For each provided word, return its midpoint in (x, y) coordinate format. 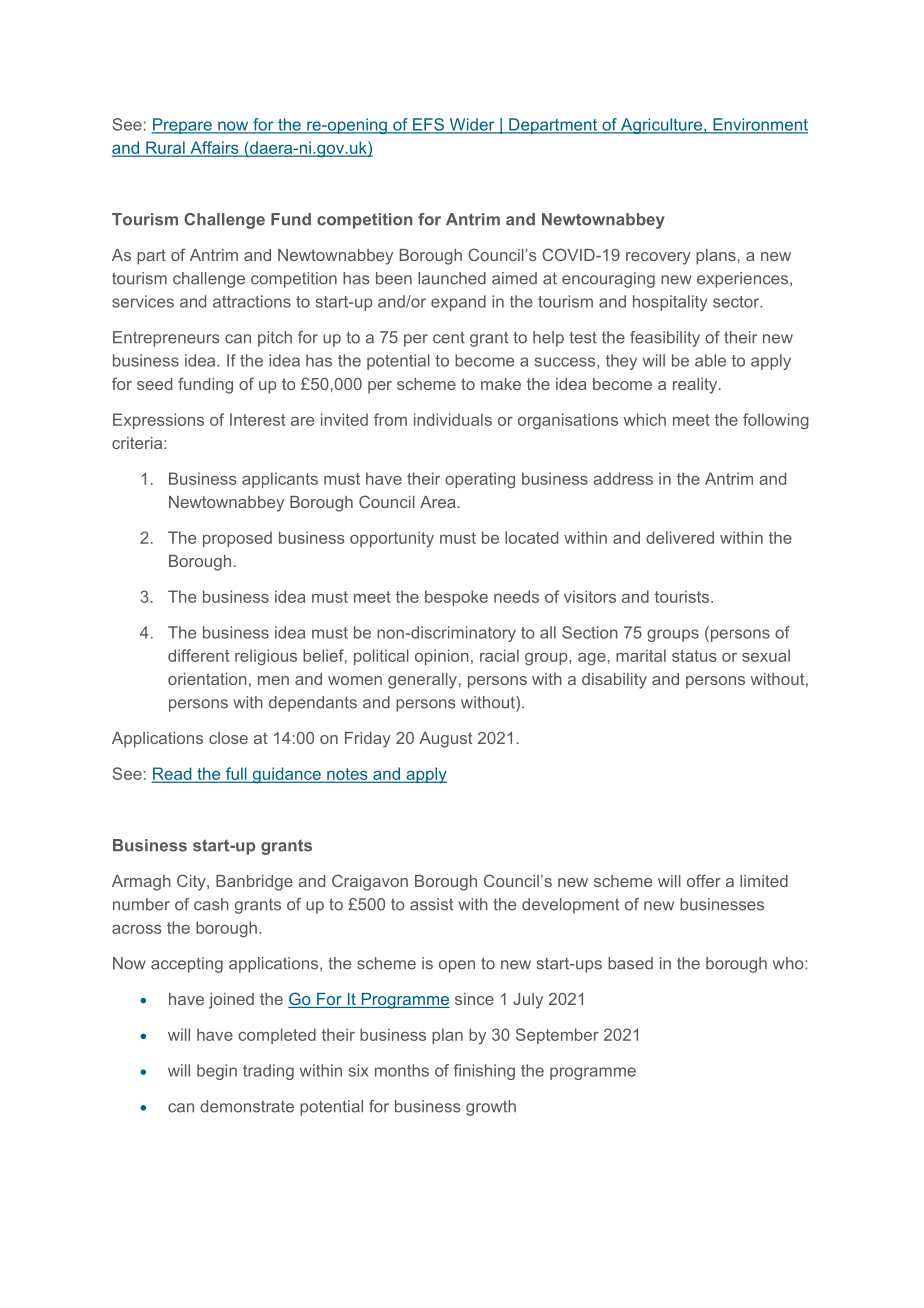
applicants (280, 480)
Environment (759, 125)
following (776, 421)
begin (217, 1072)
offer (704, 880)
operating (480, 480)
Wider (472, 125)
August (445, 740)
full (236, 775)
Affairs (214, 148)
